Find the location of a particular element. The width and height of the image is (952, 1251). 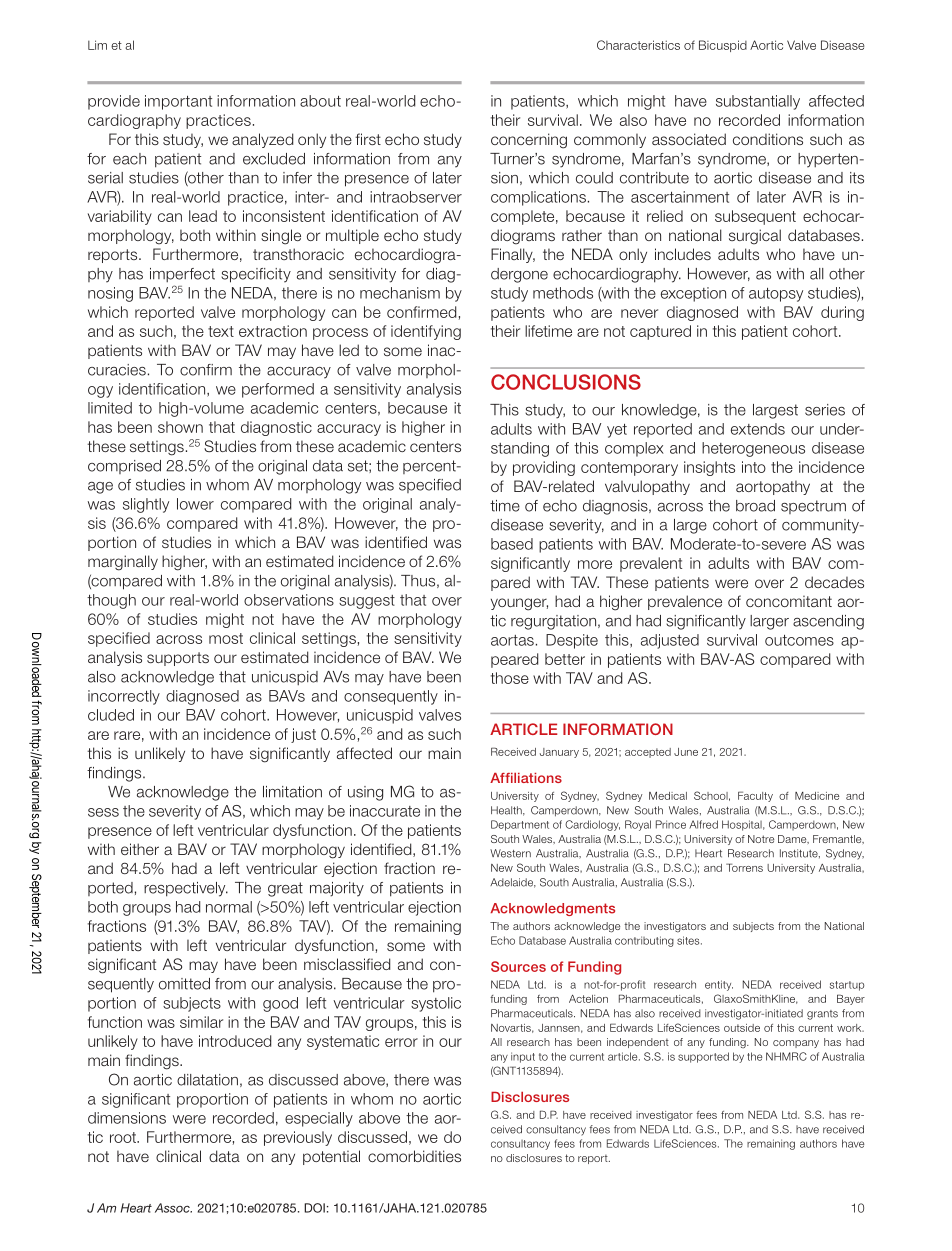

concerning is located at coordinates (529, 141).
